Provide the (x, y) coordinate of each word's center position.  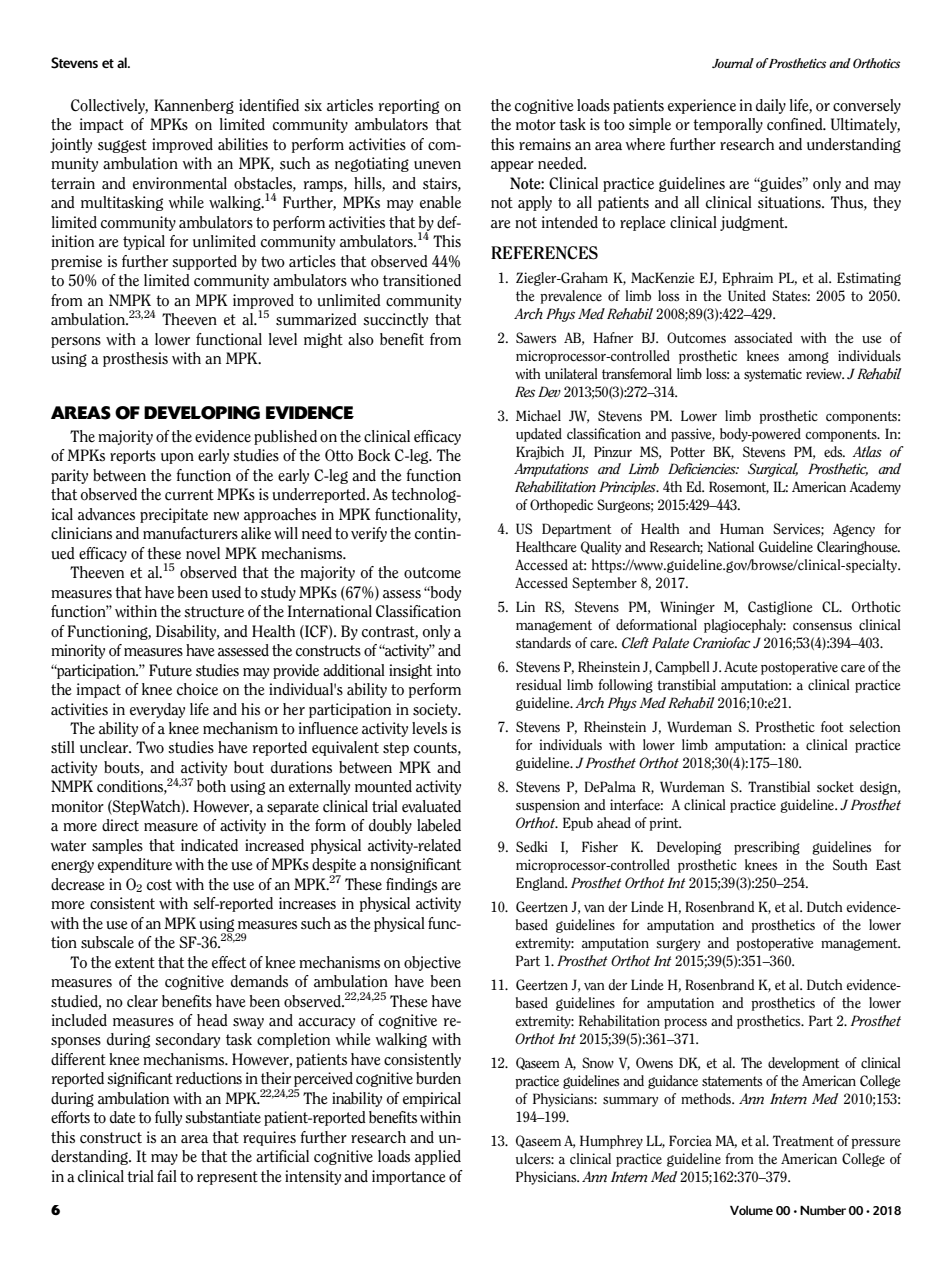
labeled (439, 825)
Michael (538, 415)
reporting (409, 106)
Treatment (803, 1140)
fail (167, 1176)
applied (438, 1157)
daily (771, 106)
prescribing (767, 848)
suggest (122, 146)
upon (177, 458)
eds (834, 452)
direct (120, 825)
